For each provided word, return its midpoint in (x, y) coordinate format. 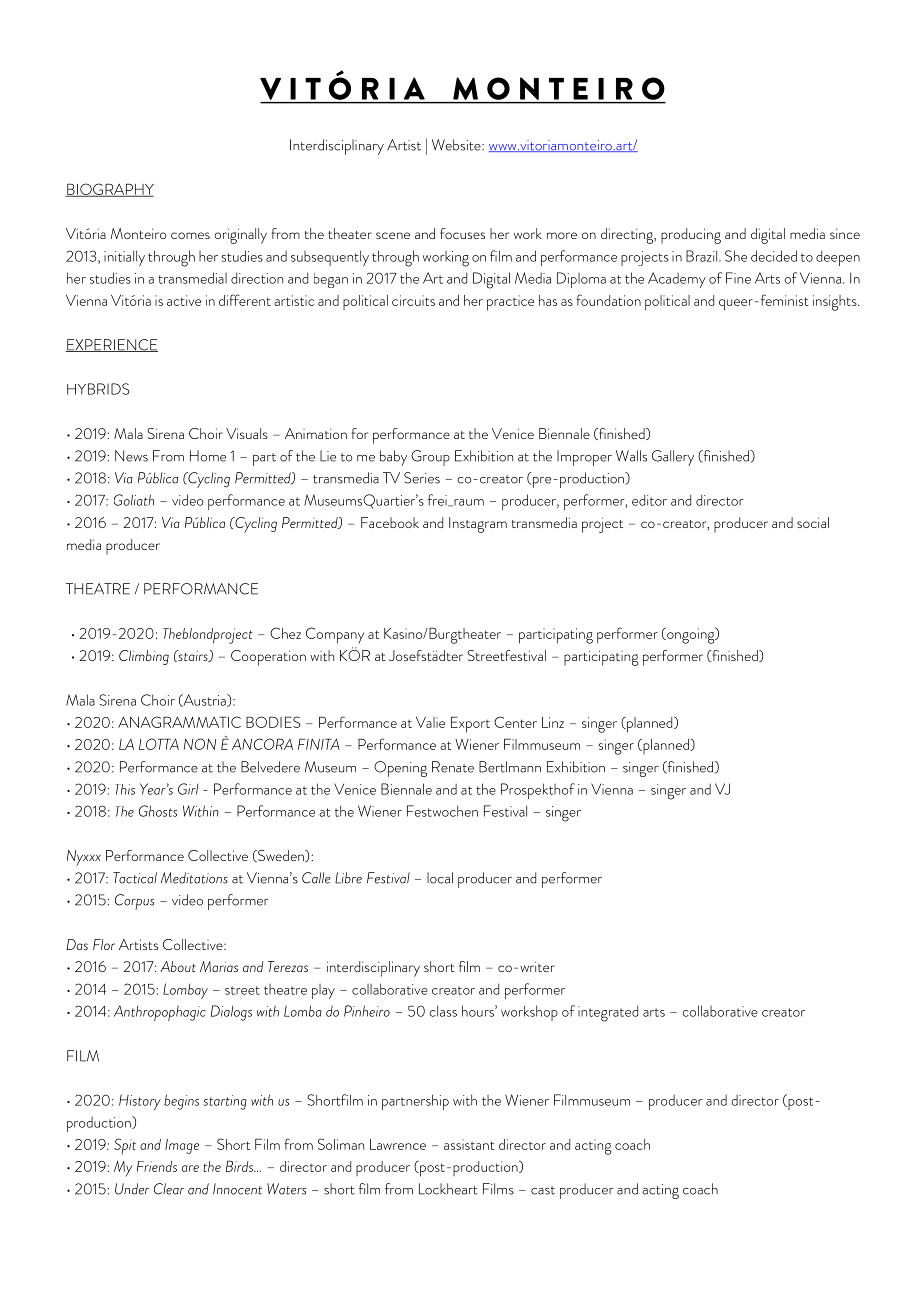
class (443, 1011)
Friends (157, 1166)
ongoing (691, 635)
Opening (400, 769)
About (178, 966)
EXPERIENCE (111, 345)
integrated (608, 1013)
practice (510, 303)
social (813, 522)
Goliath (134, 500)
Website (457, 145)
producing (691, 236)
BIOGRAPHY (110, 190)
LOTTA (159, 744)
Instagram (478, 525)
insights (836, 303)
